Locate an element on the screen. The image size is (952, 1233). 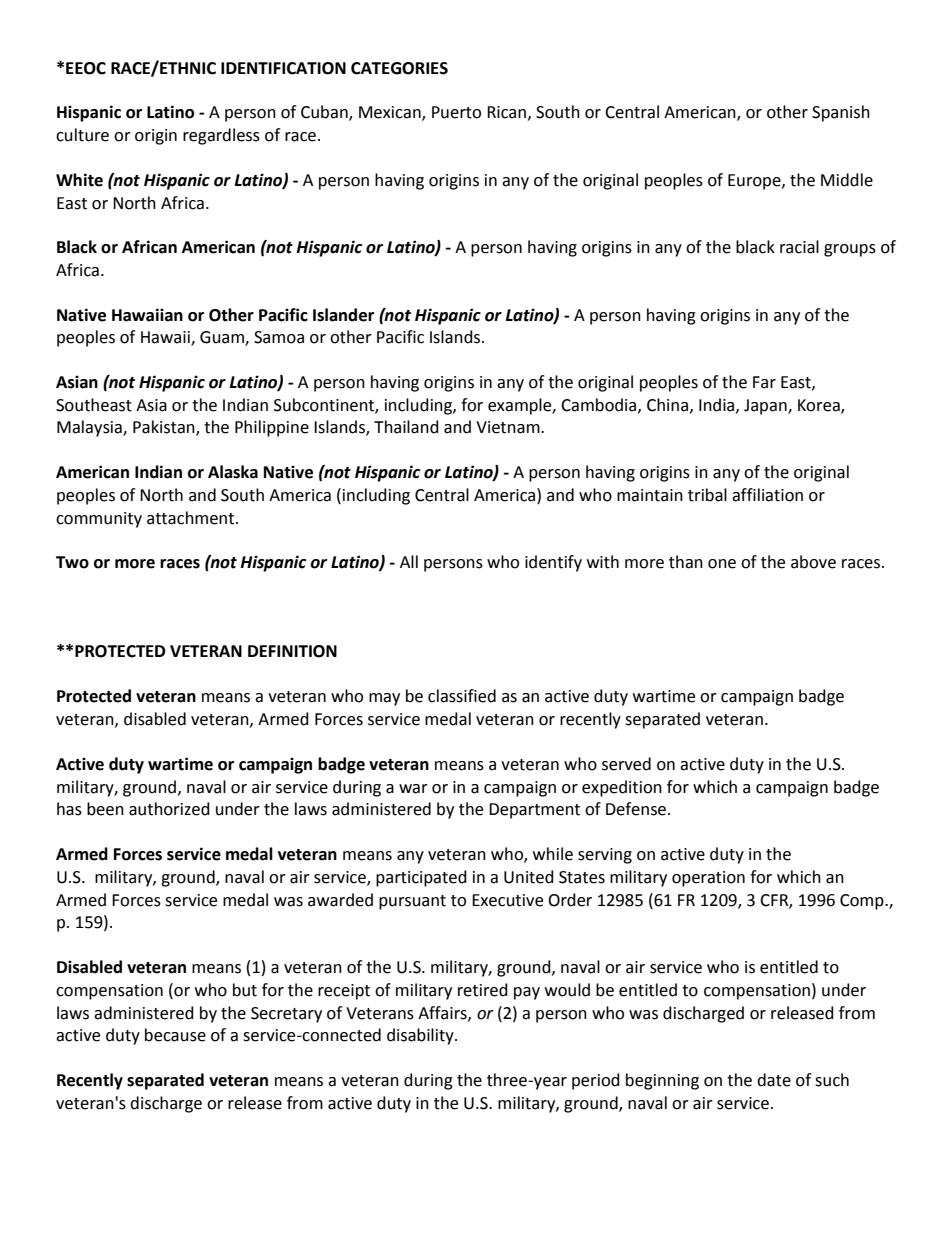
Puerto is located at coordinates (456, 112).
